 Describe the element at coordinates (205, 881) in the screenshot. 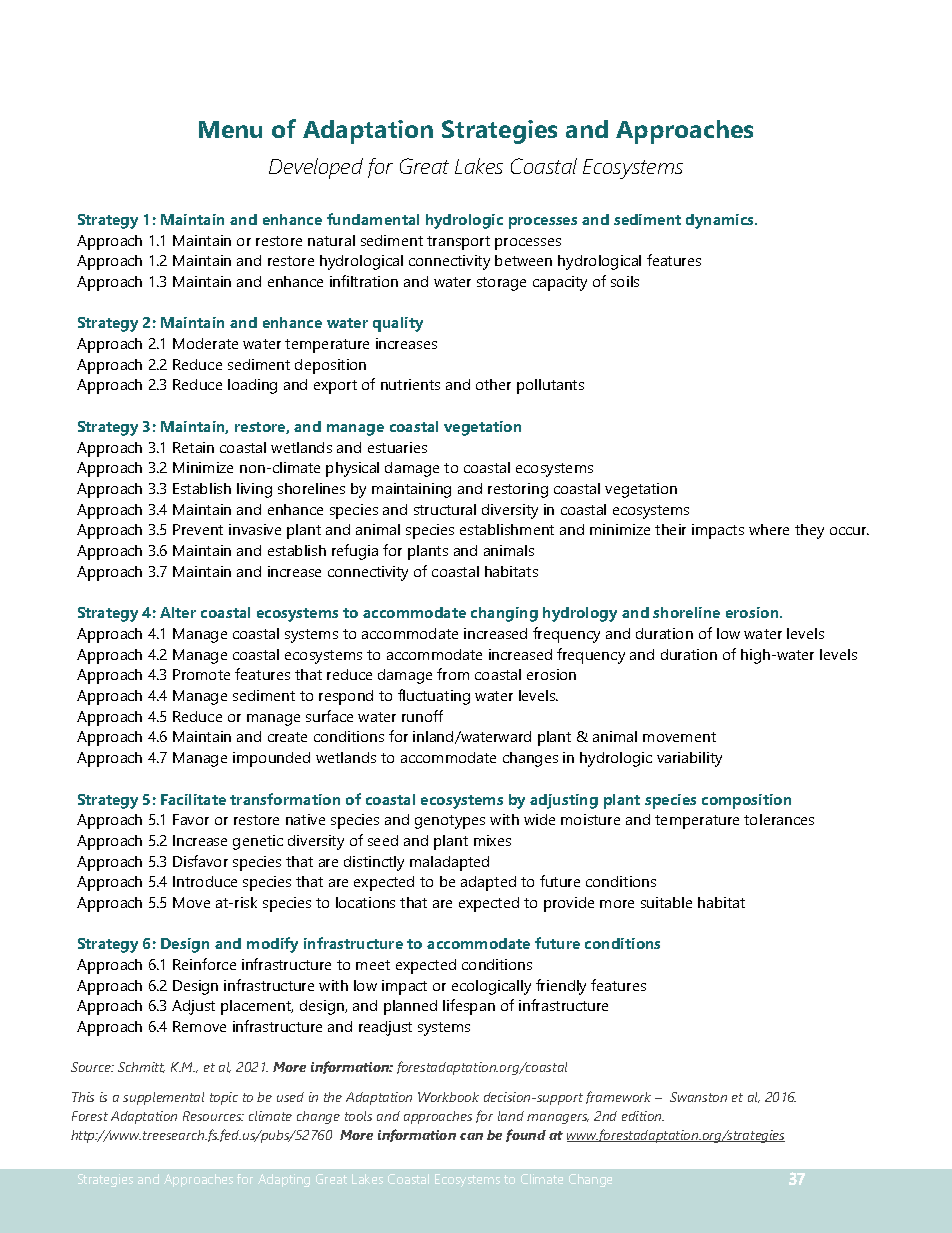

I see `Introduce` at that location.
